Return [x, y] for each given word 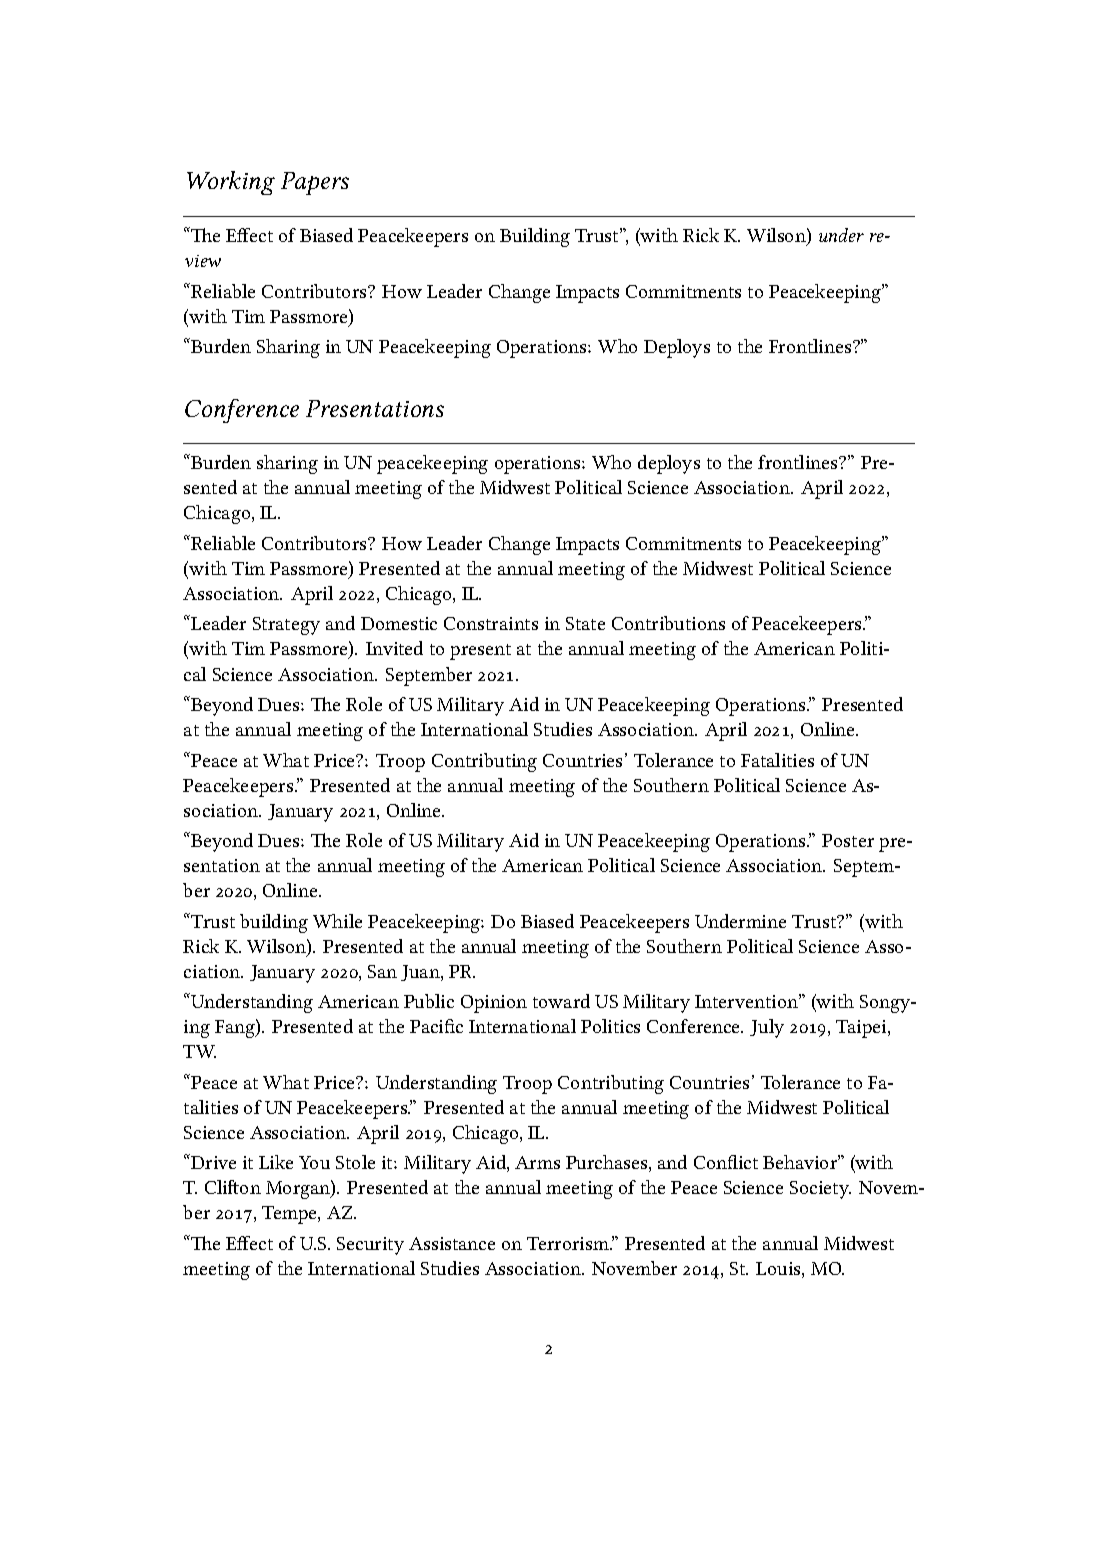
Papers [315, 183]
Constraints [491, 623]
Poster [848, 840]
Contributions [668, 623]
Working [231, 183]
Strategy [286, 626]
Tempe [290, 1215]
